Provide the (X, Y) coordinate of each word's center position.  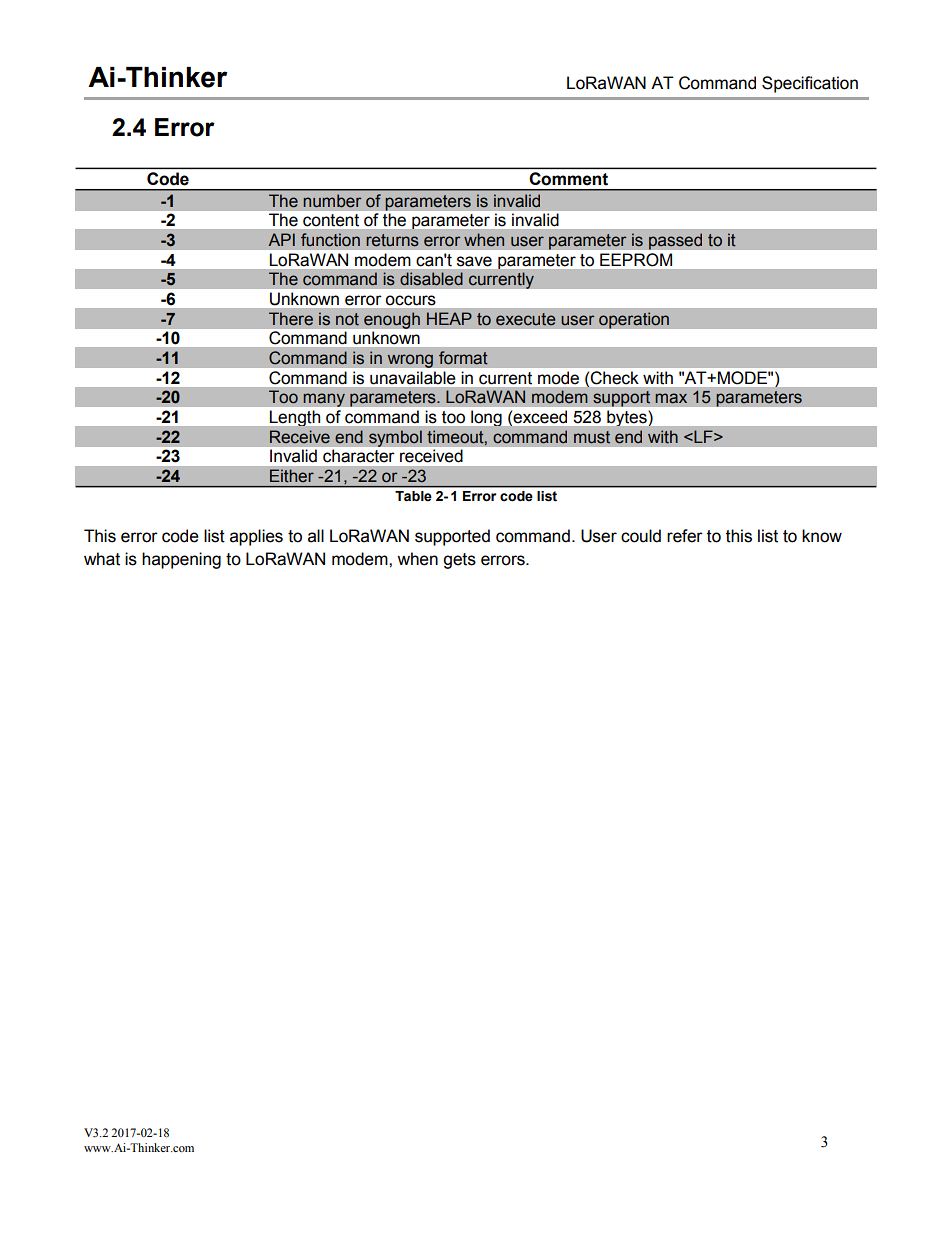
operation (634, 320)
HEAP (449, 318)
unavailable (412, 377)
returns (392, 240)
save (474, 261)
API (281, 239)
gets (459, 561)
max (671, 398)
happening (181, 560)
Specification (810, 84)
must (592, 437)
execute (525, 319)
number (332, 201)
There (291, 319)
